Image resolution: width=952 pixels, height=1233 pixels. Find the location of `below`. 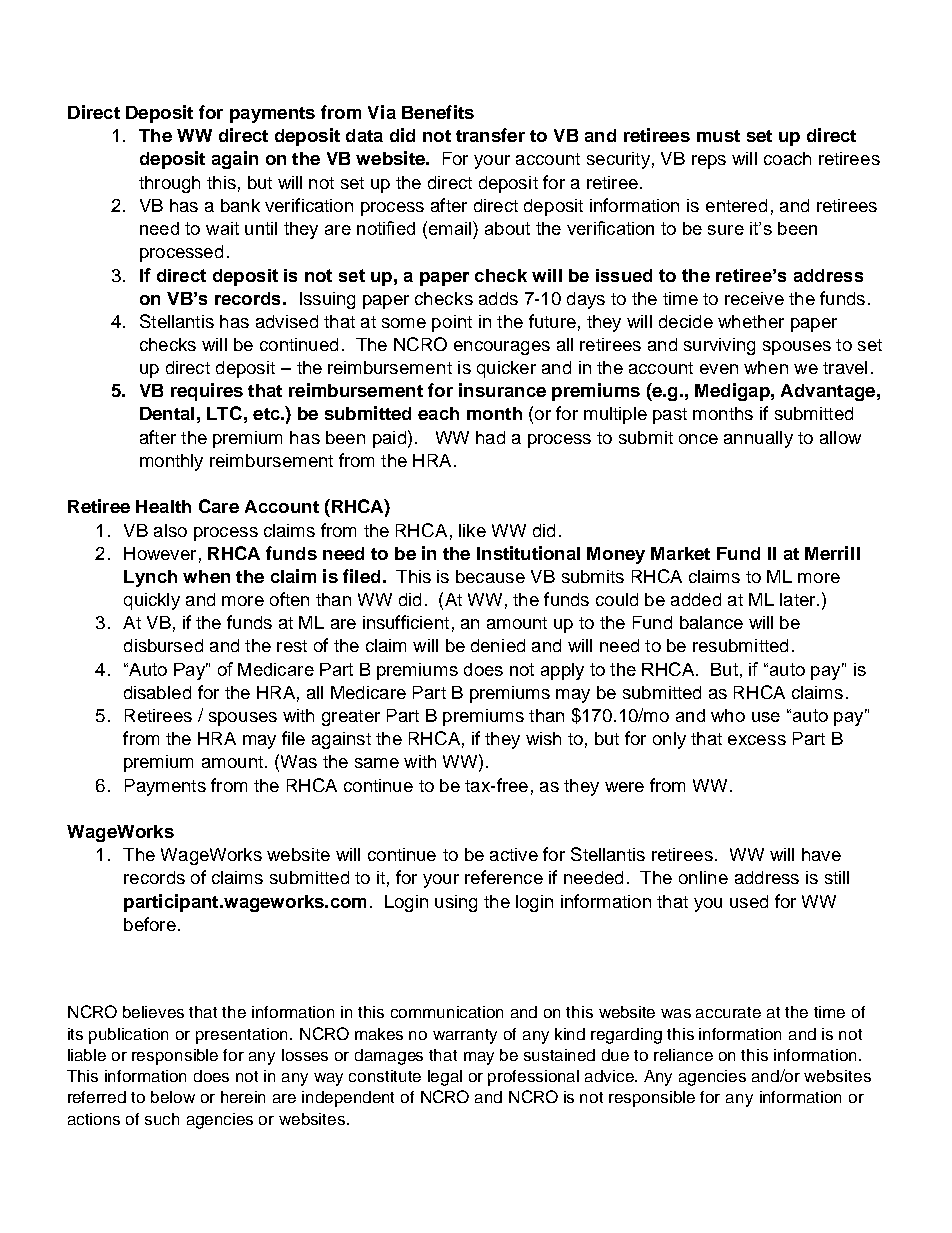

below is located at coordinates (173, 1097).
